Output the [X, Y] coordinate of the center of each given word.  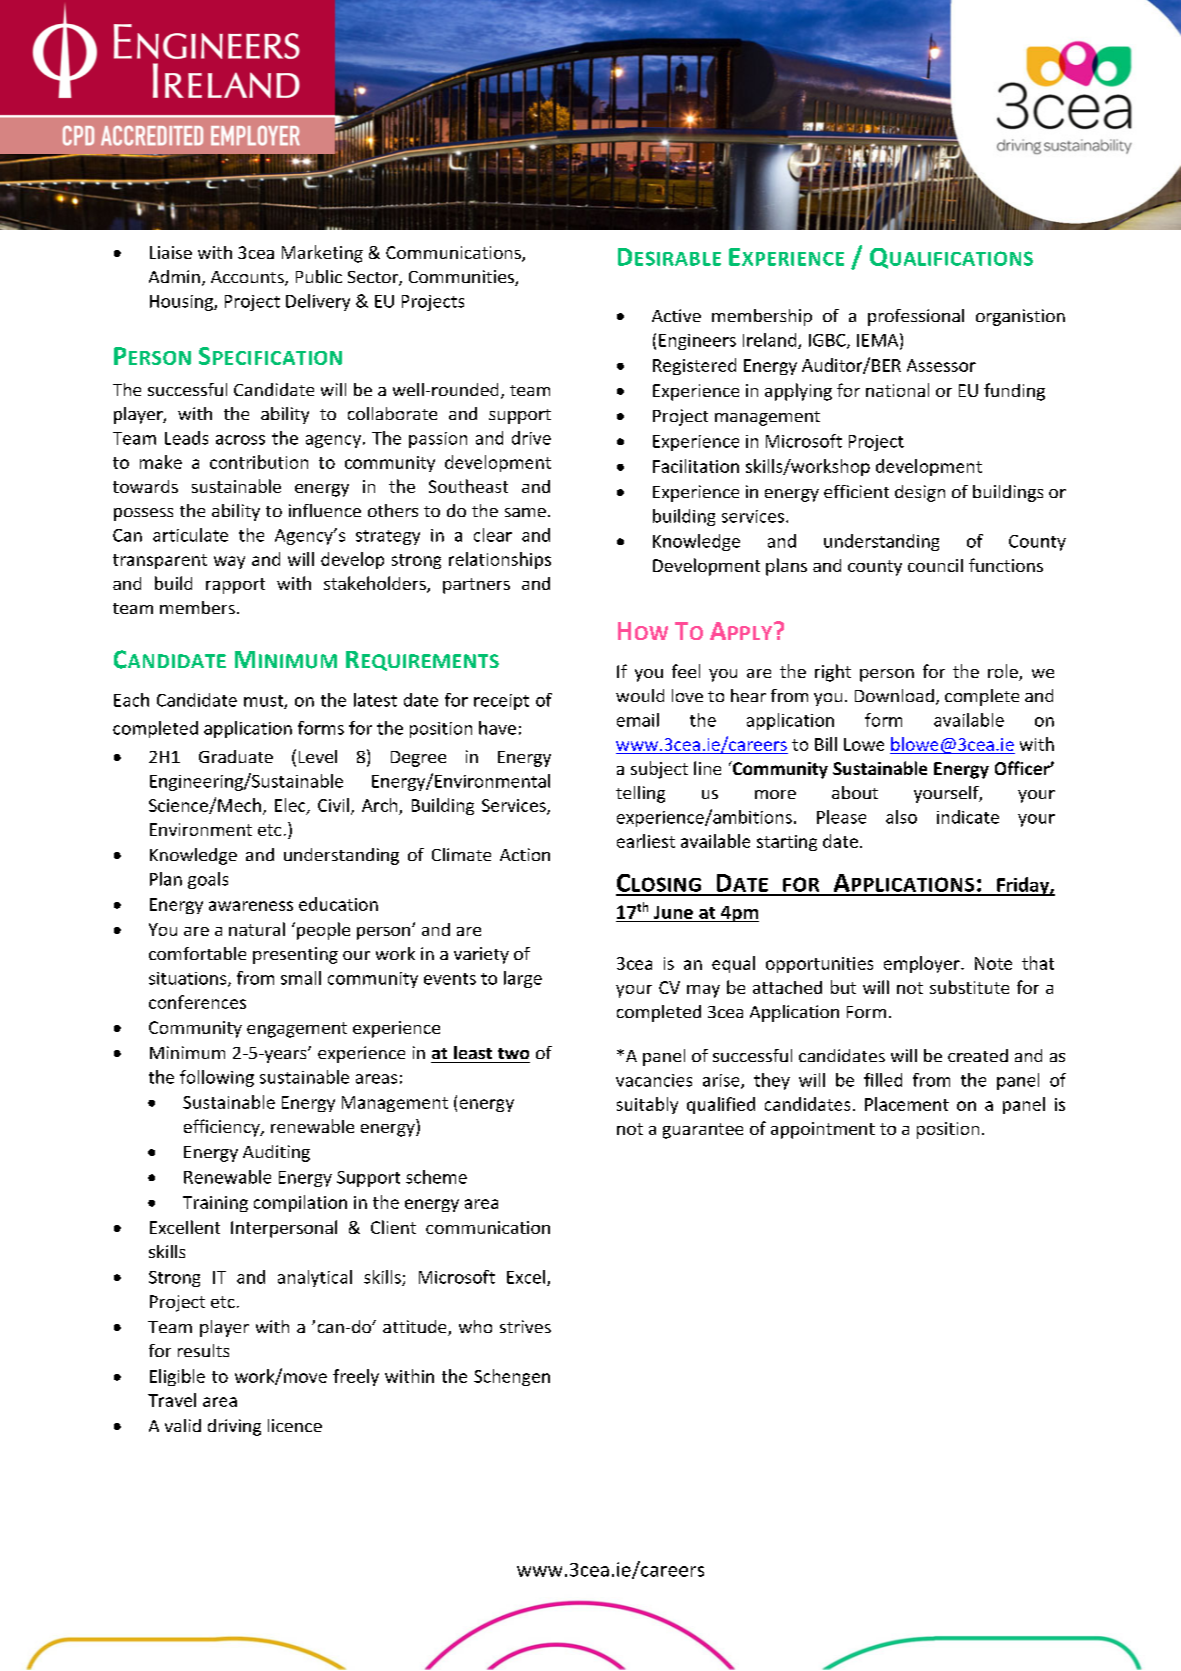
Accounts [248, 278]
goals [208, 880]
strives [525, 1326]
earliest [646, 841]
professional [916, 317]
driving [234, 1427]
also [901, 817]
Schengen [512, 1377]
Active [676, 315]
